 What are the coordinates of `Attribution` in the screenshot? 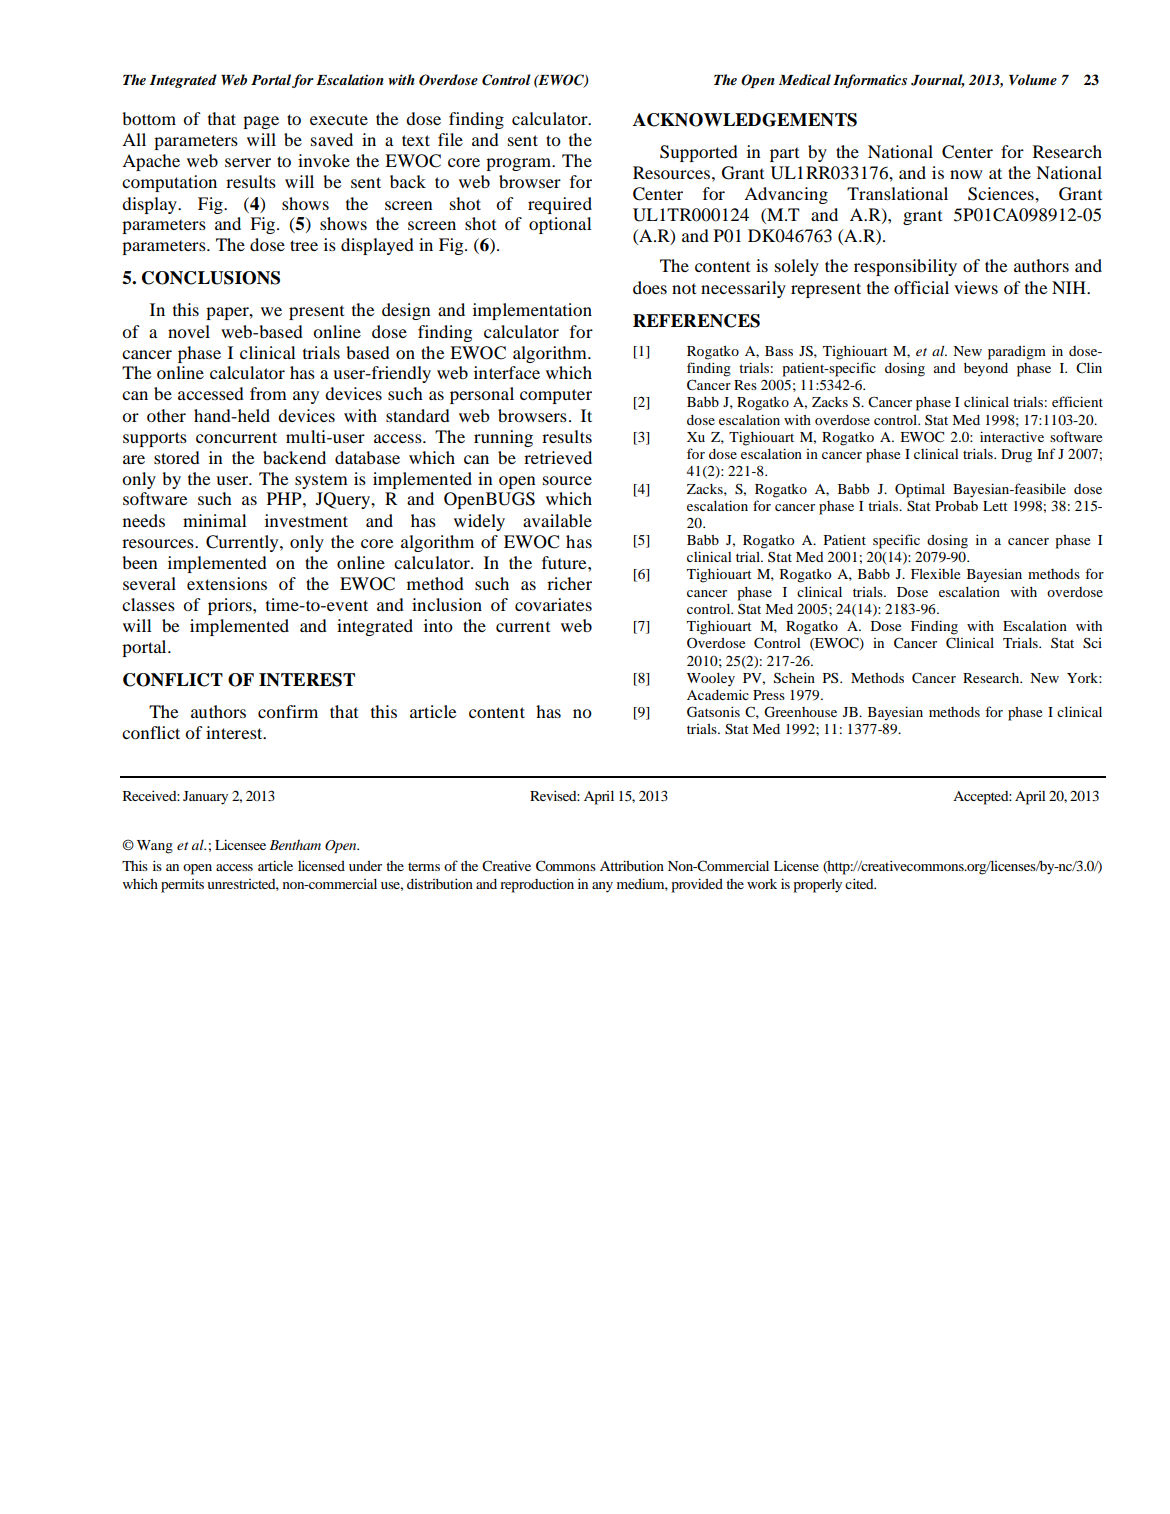 It's located at (632, 865).
